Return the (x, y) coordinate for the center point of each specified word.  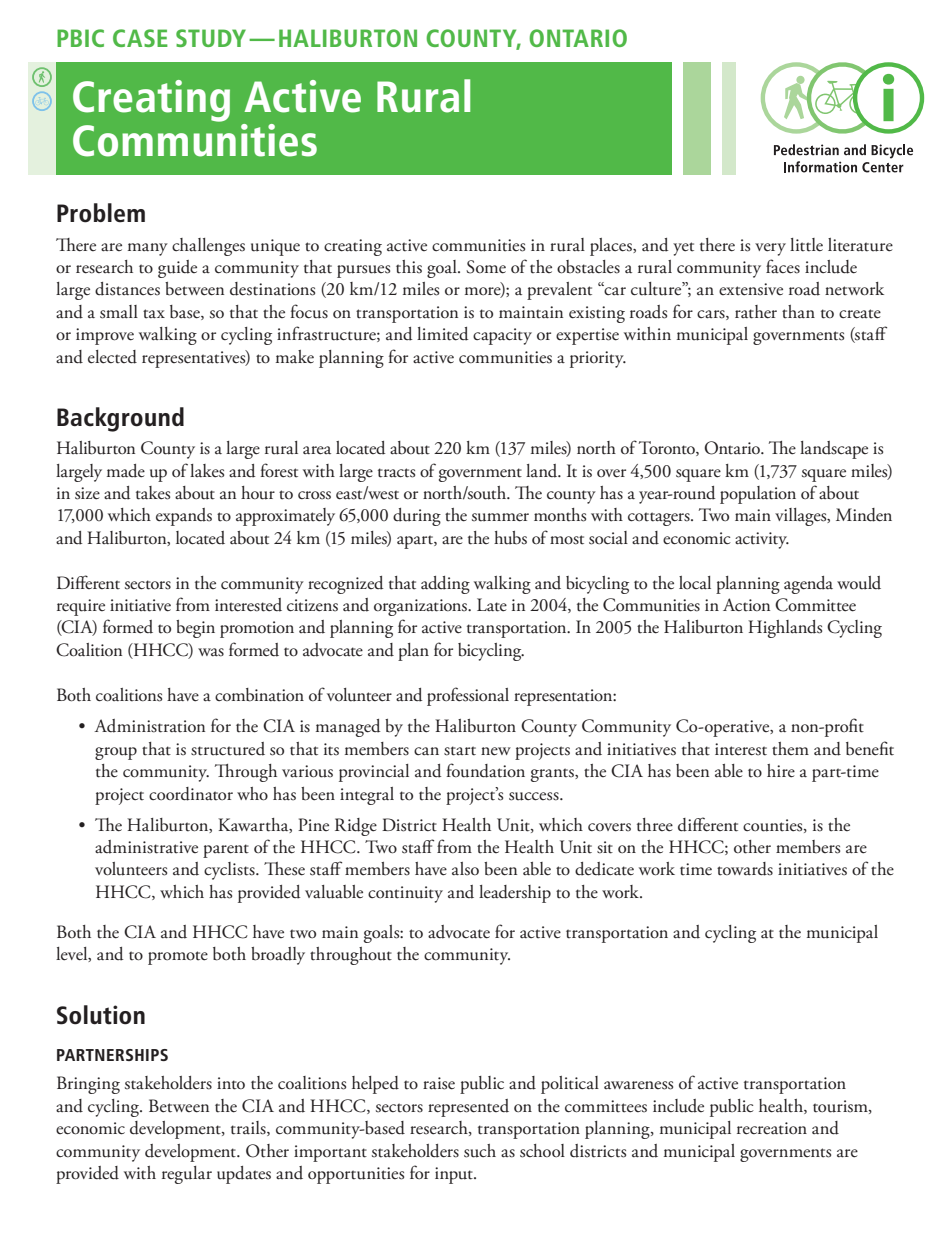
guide (177, 269)
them (790, 749)
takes (153, 493)
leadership (515, 894)
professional (468, 696)
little (806, 245)
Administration (149, 726)
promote (178, 958)
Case (140, 38)
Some (486, 267)
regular (187, 1175)
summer (500, 517)
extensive (751, 289)
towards (745, 869)
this (409, 267)
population (758, 495)
